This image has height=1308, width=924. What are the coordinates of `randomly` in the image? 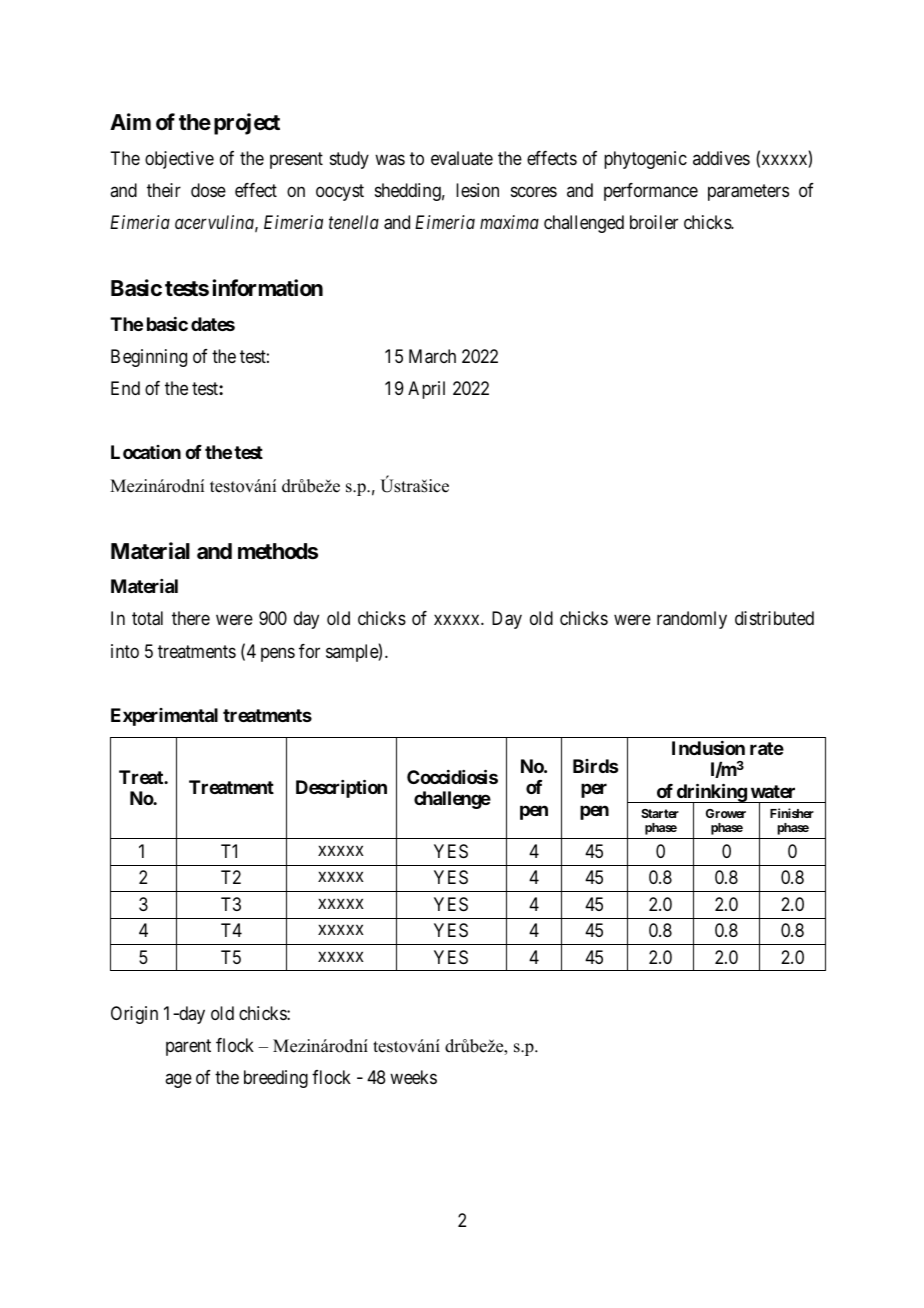 It's located at (692, 620).
